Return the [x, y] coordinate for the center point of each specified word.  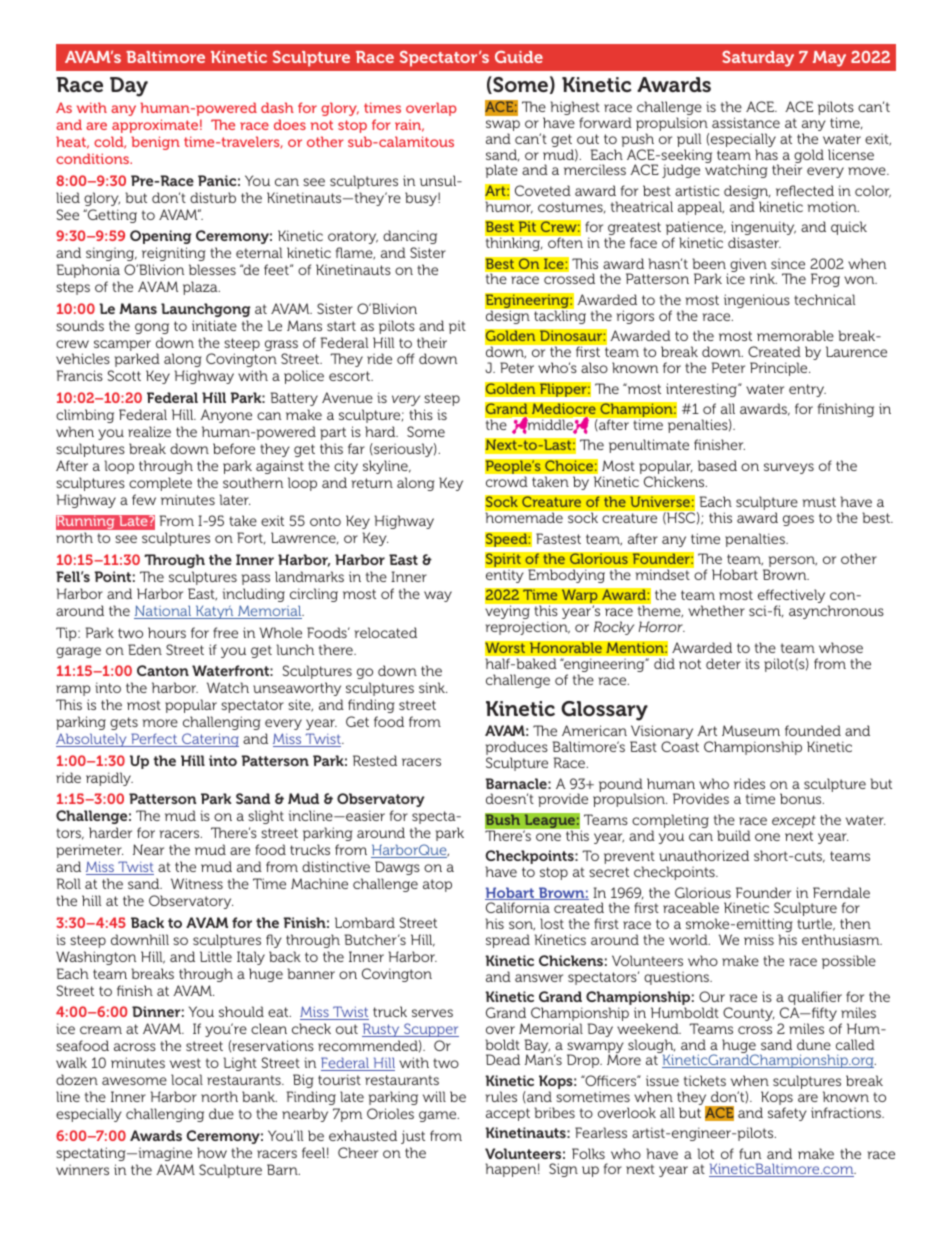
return [372, 483]
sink [433, 687]
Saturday [758, 59]
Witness [197, 883]
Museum [751, 730]
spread [508, 941]
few [144, 499]
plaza [201, 288]
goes [798, 520]
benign [155, 143]
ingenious [757, 301]
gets [124, 723]
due [221, 1113]
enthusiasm [842, 939]
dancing [410, 237]
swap [503, 127]
